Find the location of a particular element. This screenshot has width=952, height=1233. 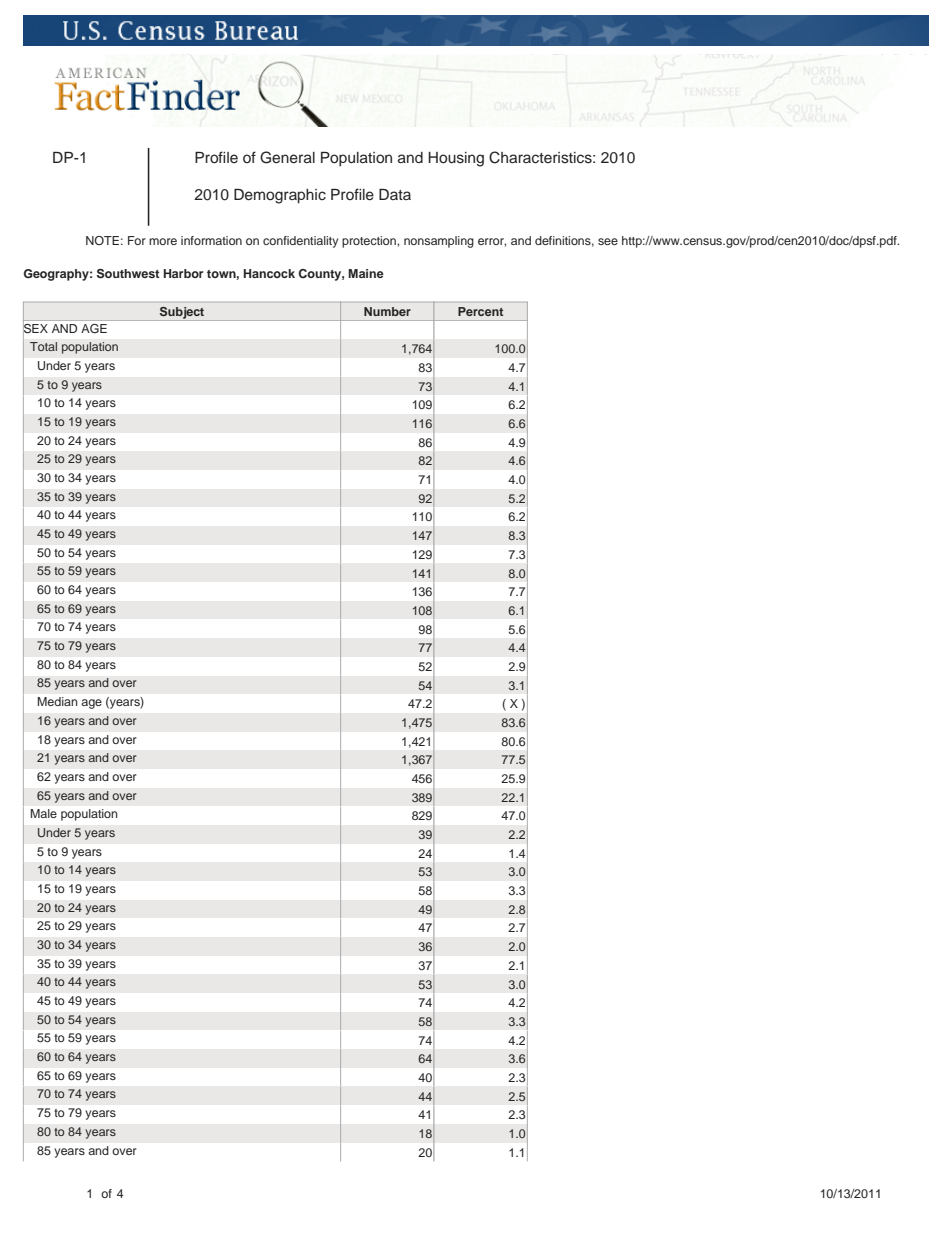

General is located at coordinates (287, 157).
